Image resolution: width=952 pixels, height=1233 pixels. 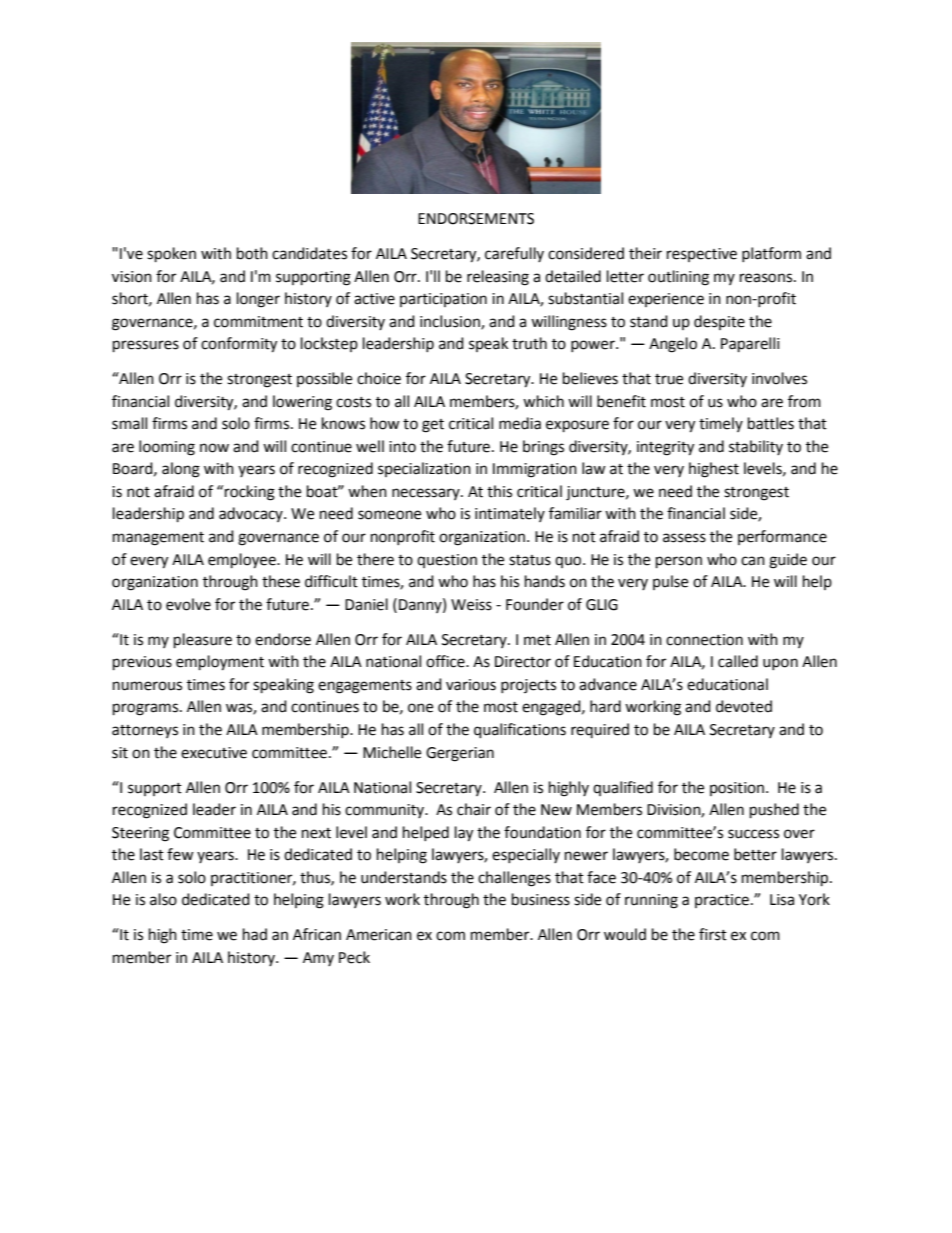 I want to click on looming, so click(x=167, y=448).
